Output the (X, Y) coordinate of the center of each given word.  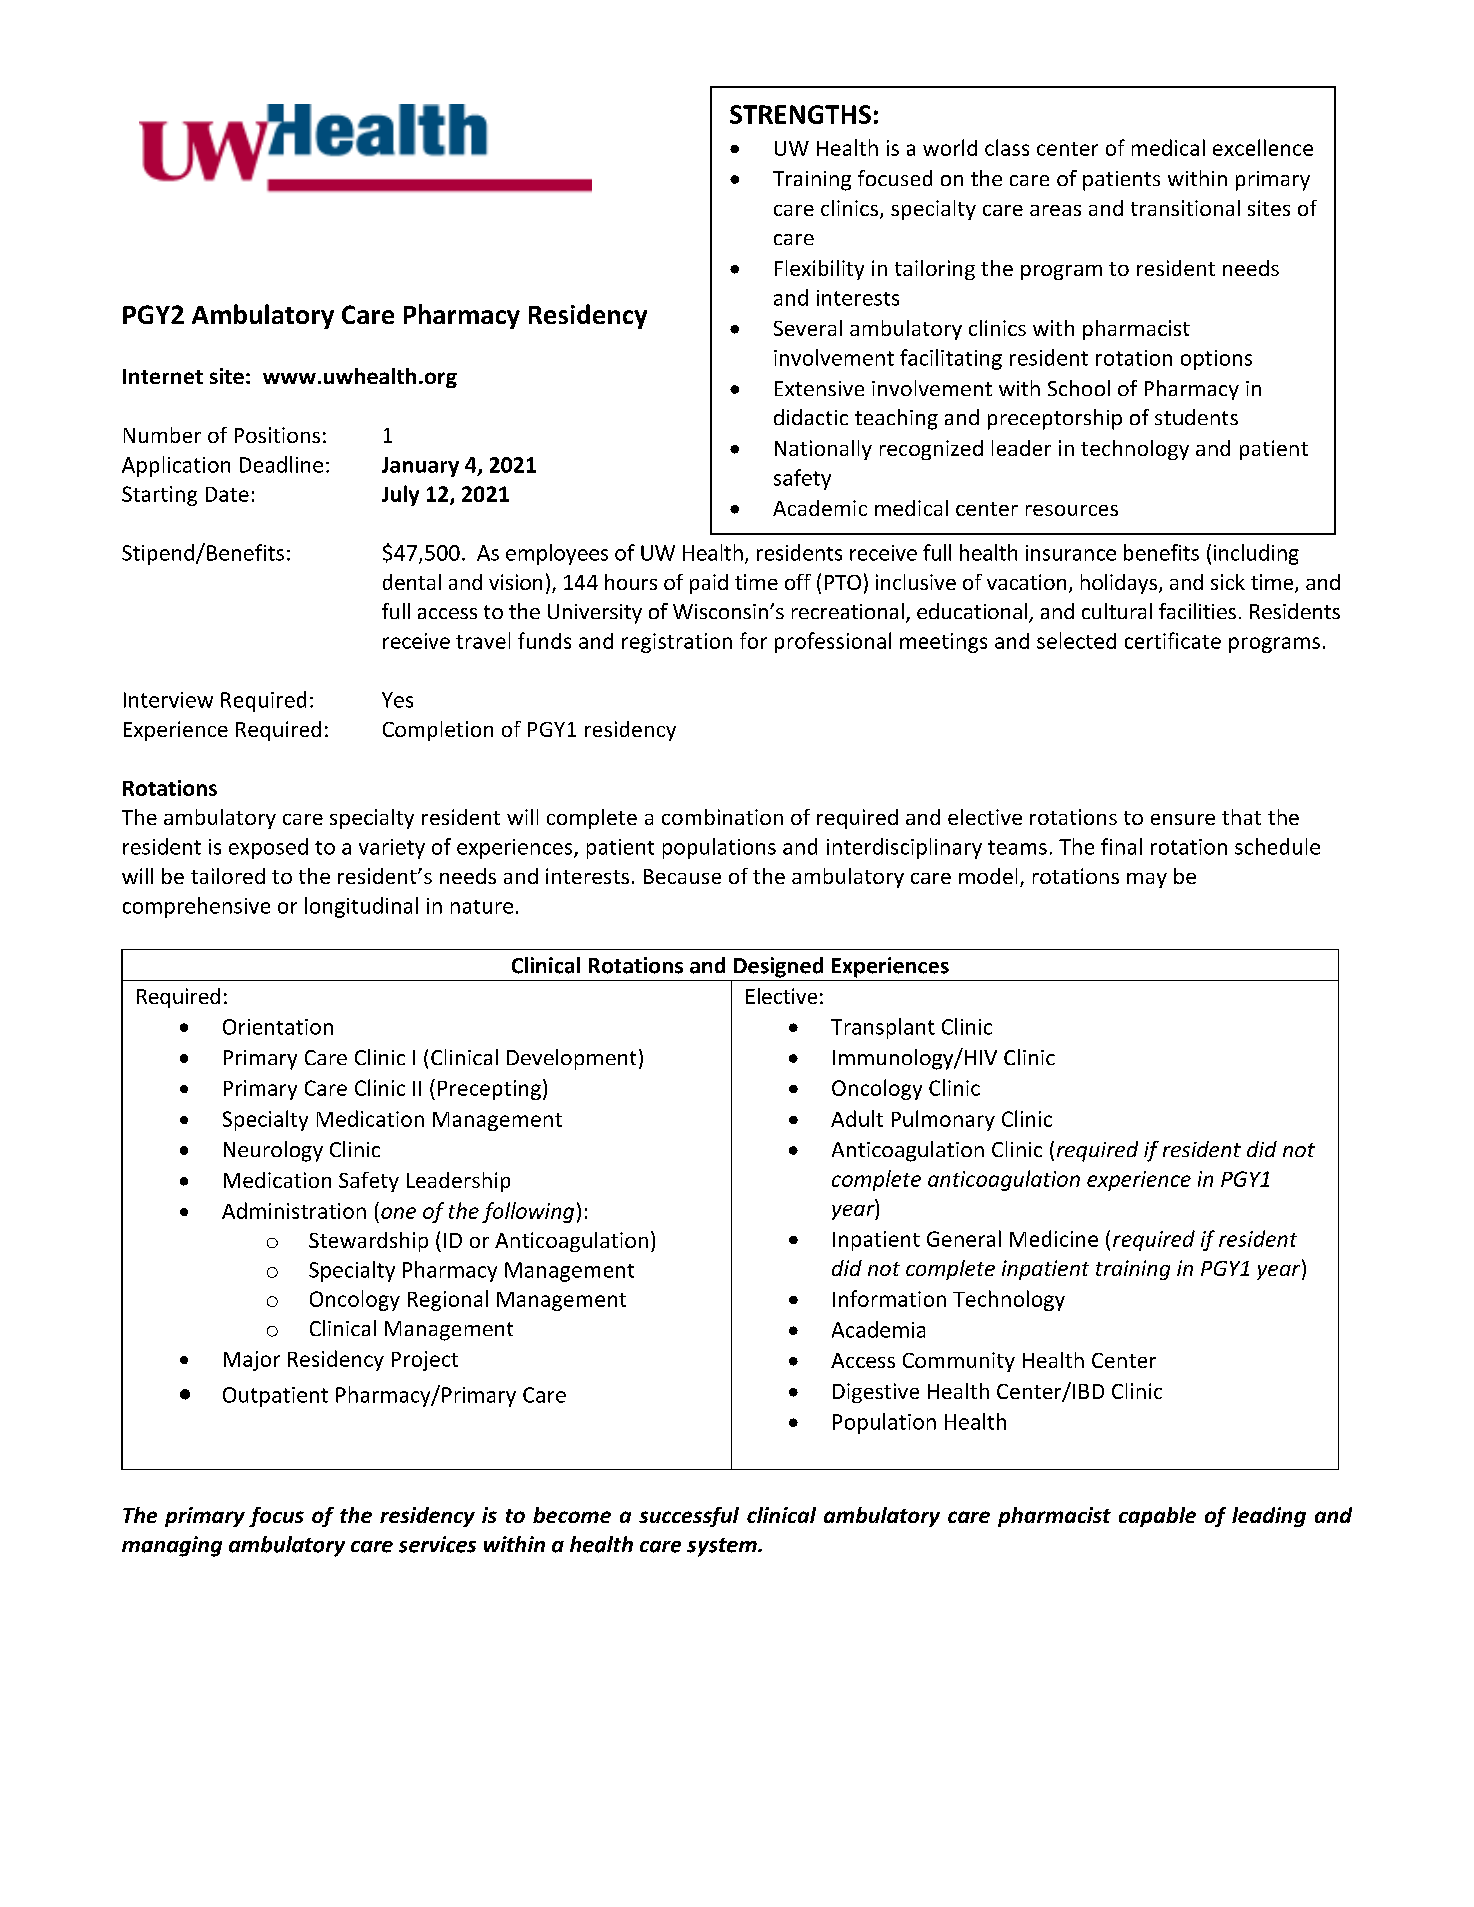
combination (722, 817)
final (1121, 846)
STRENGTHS (800, 114)
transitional (1185, 208)
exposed (268, 848)
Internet (163, 376)
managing (172, 1546)
